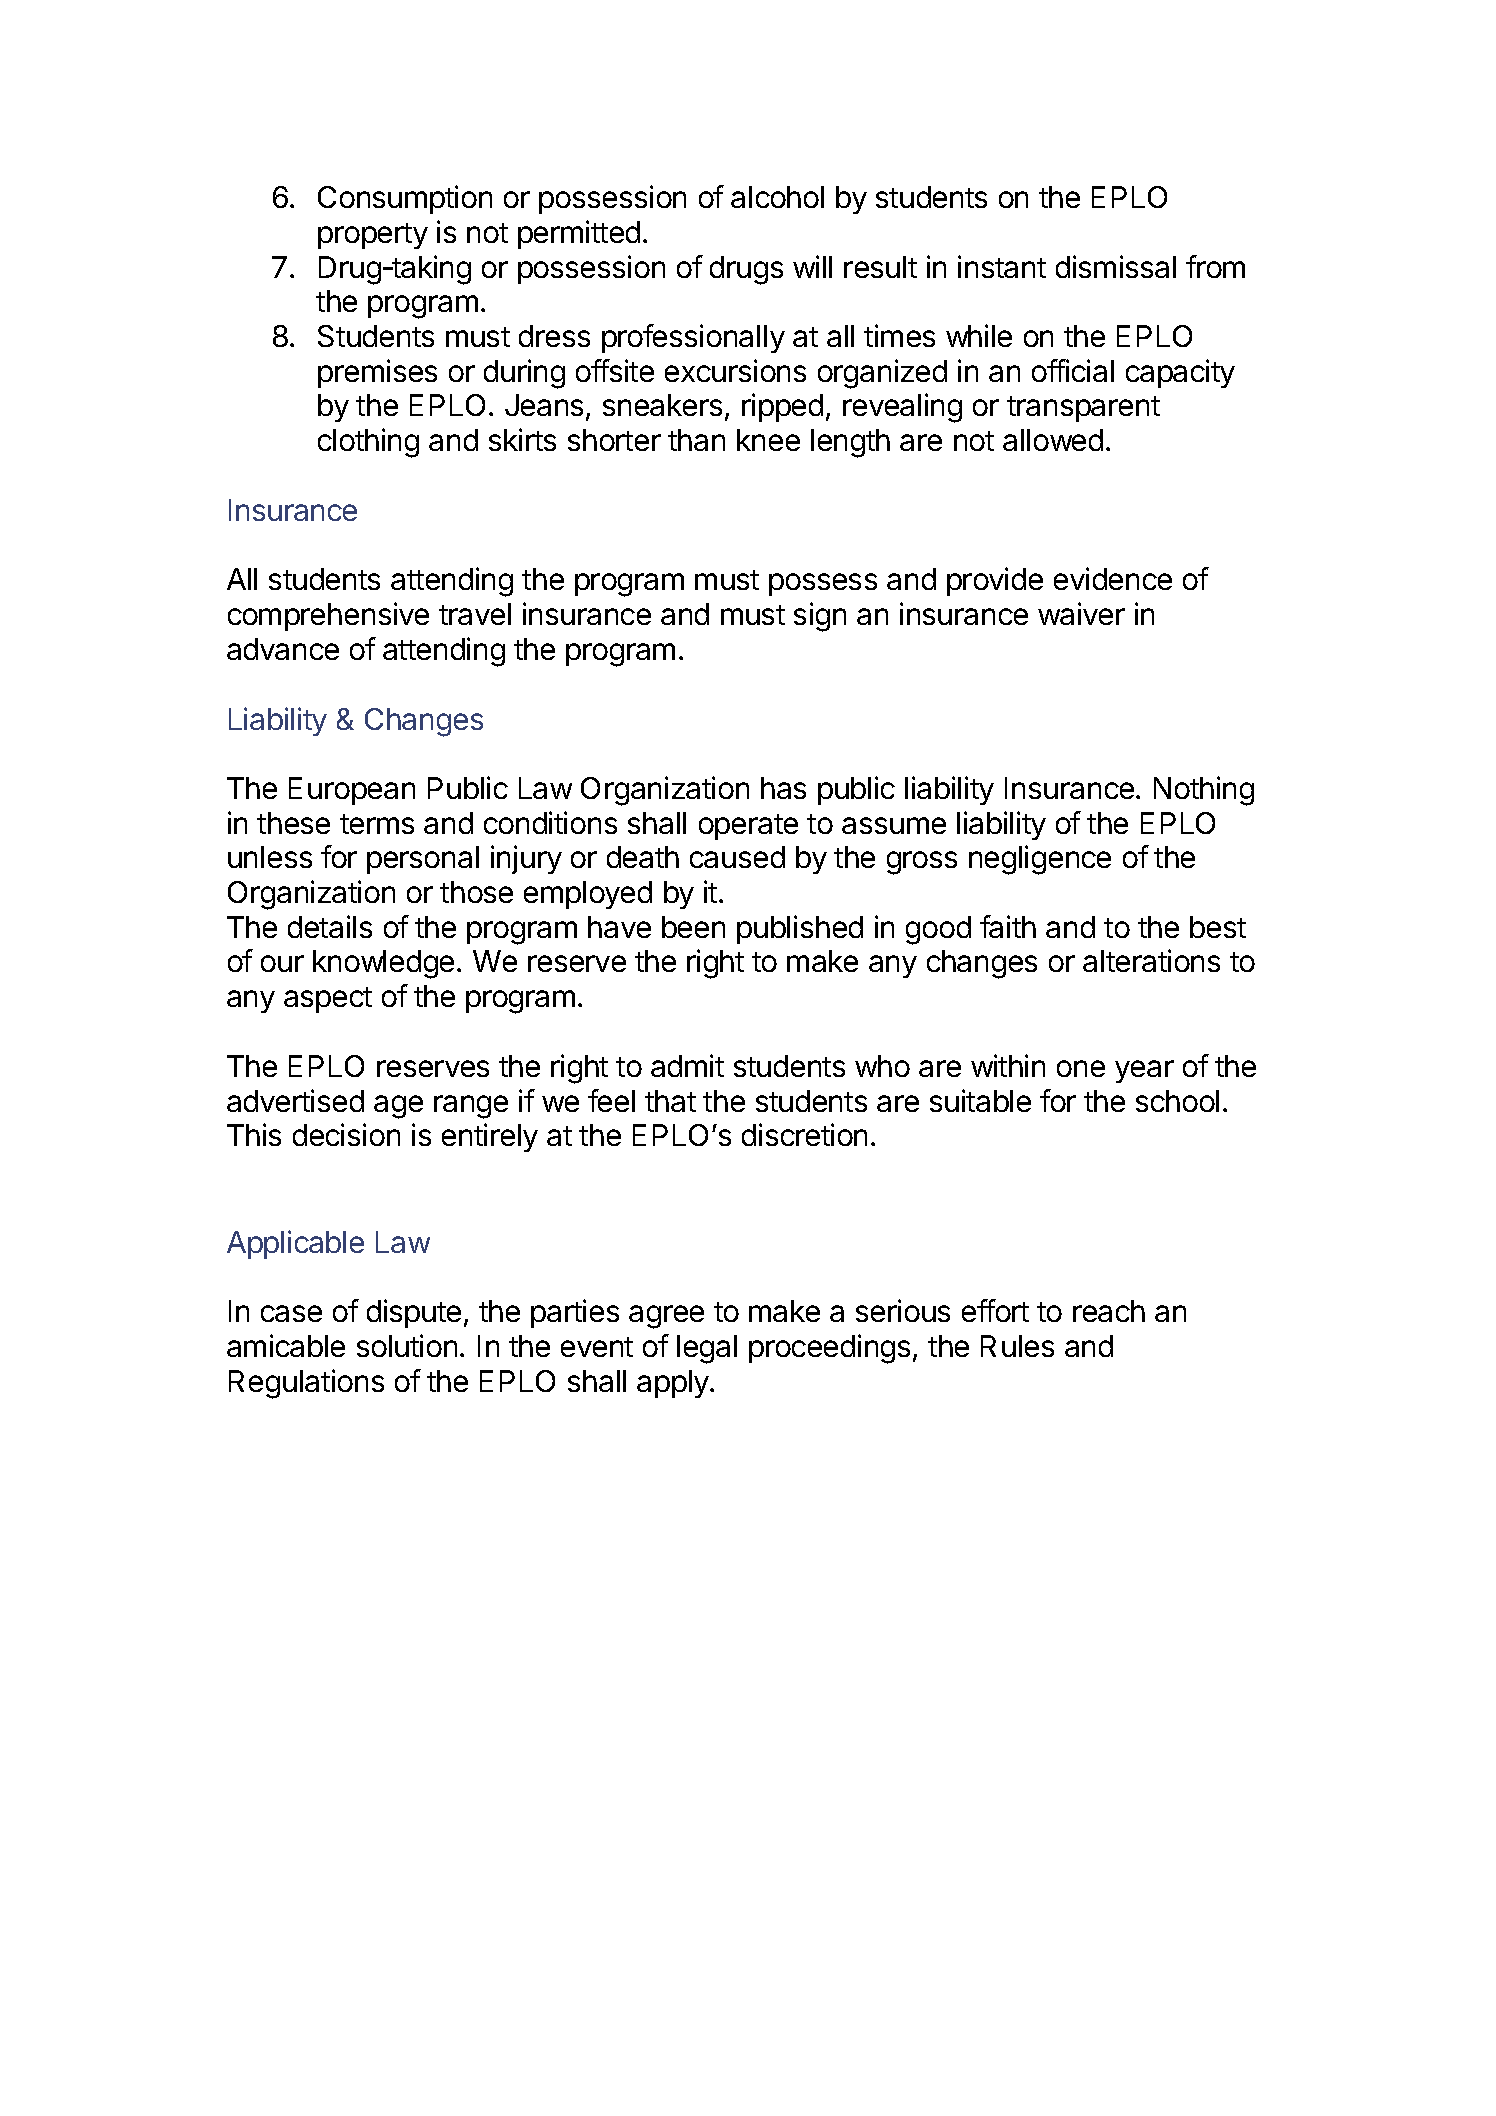  What do you see at coordinates (687, 1065) in the image?
I see `admit` at bounding box center [687, 1065].
